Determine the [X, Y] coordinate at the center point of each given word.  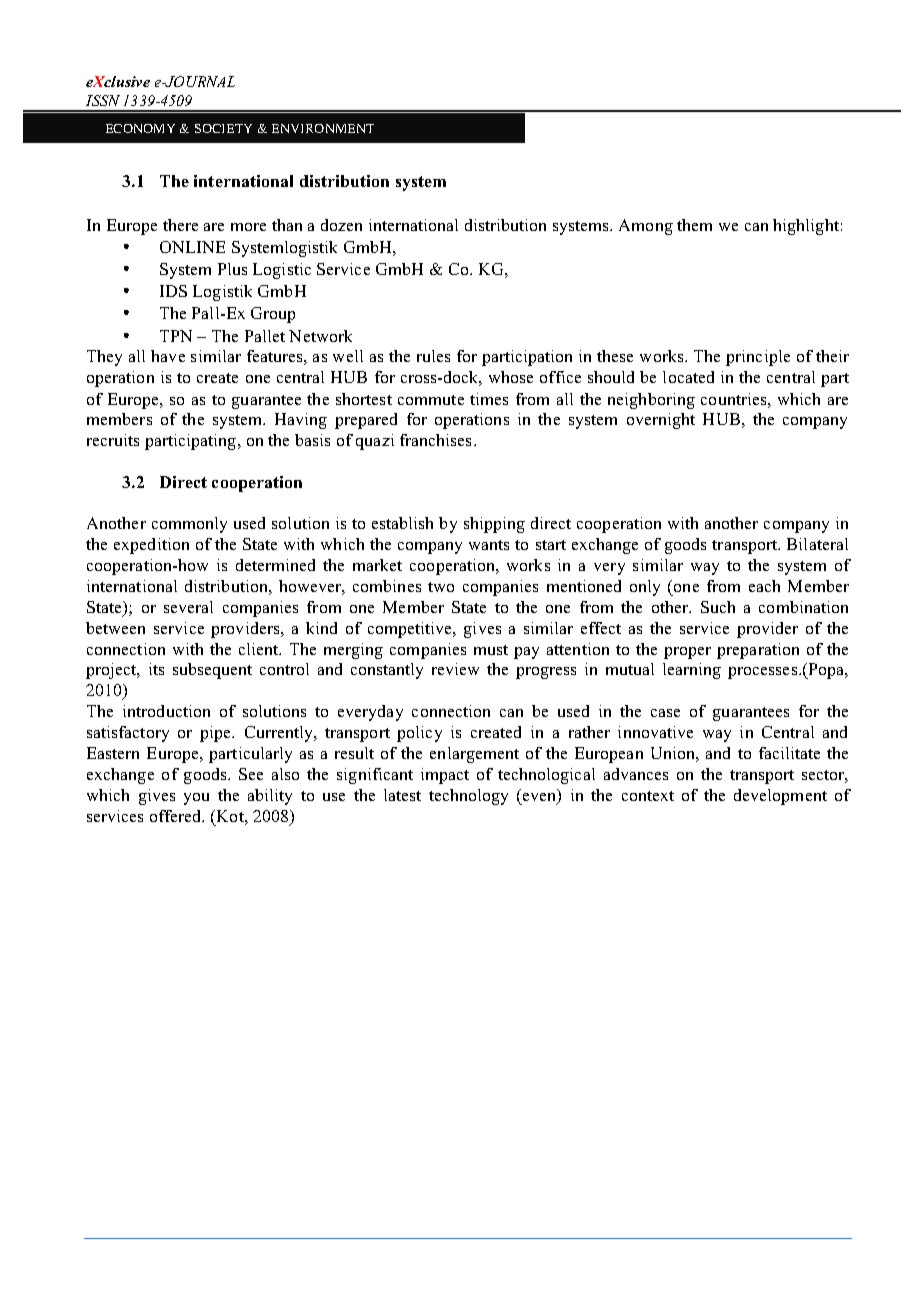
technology [468, 797]
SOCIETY [223, 128]
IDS [173, 291]
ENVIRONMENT [323, 128]
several [188, 607]
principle [758, 358]
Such [718, 607]
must [491, 650]
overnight [661, 421]
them [694, 225]
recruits [113, 440]
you [196, 799]
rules [433, 356]
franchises [437, 440]
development [780, 797]
